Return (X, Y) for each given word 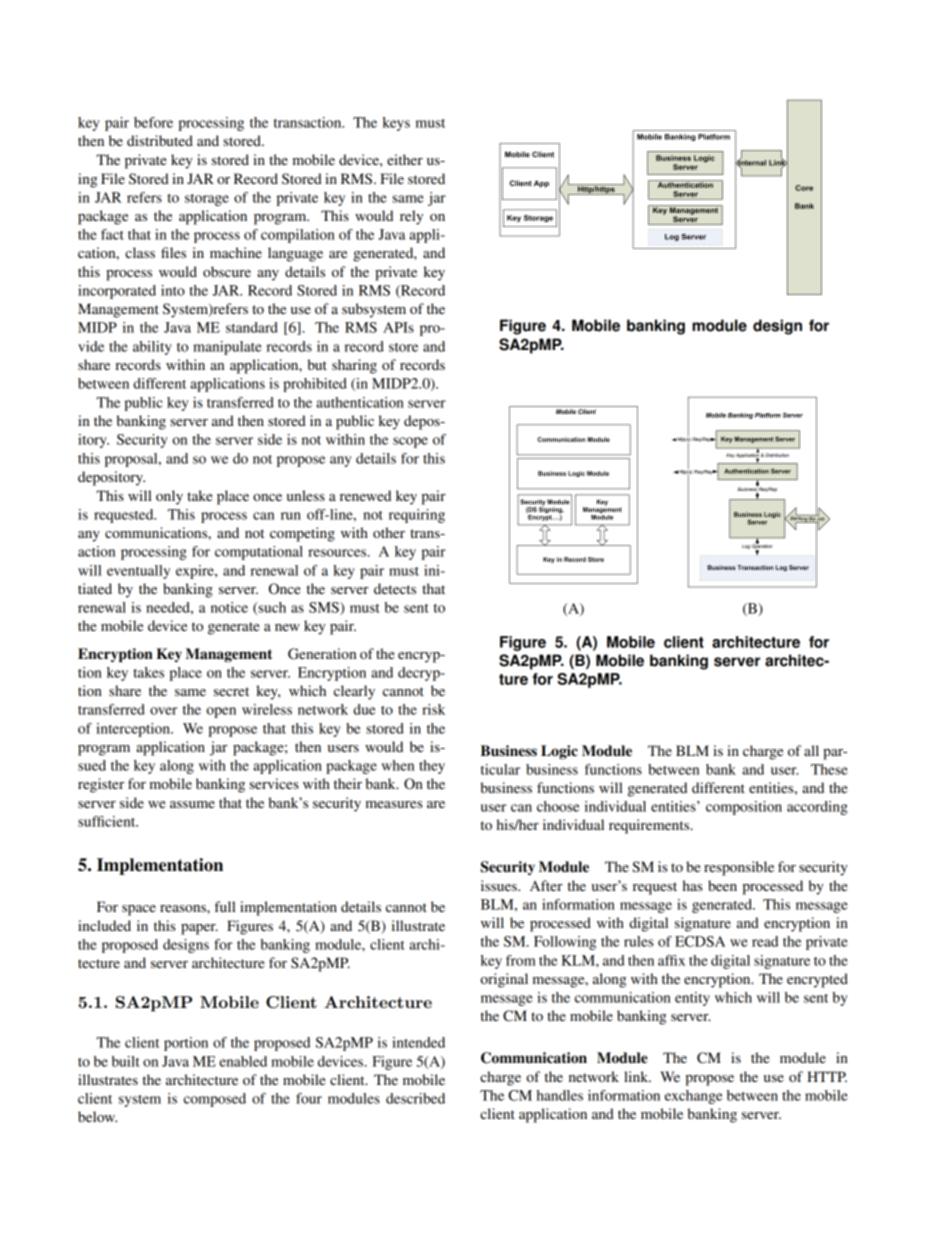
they (432, 767)
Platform (768, 415)
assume (192, 804)
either (405, 159)
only (169, 497)
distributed (160, 140)
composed (215, 1100)
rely (411, 217)
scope (410, 442)
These (829, 769)
